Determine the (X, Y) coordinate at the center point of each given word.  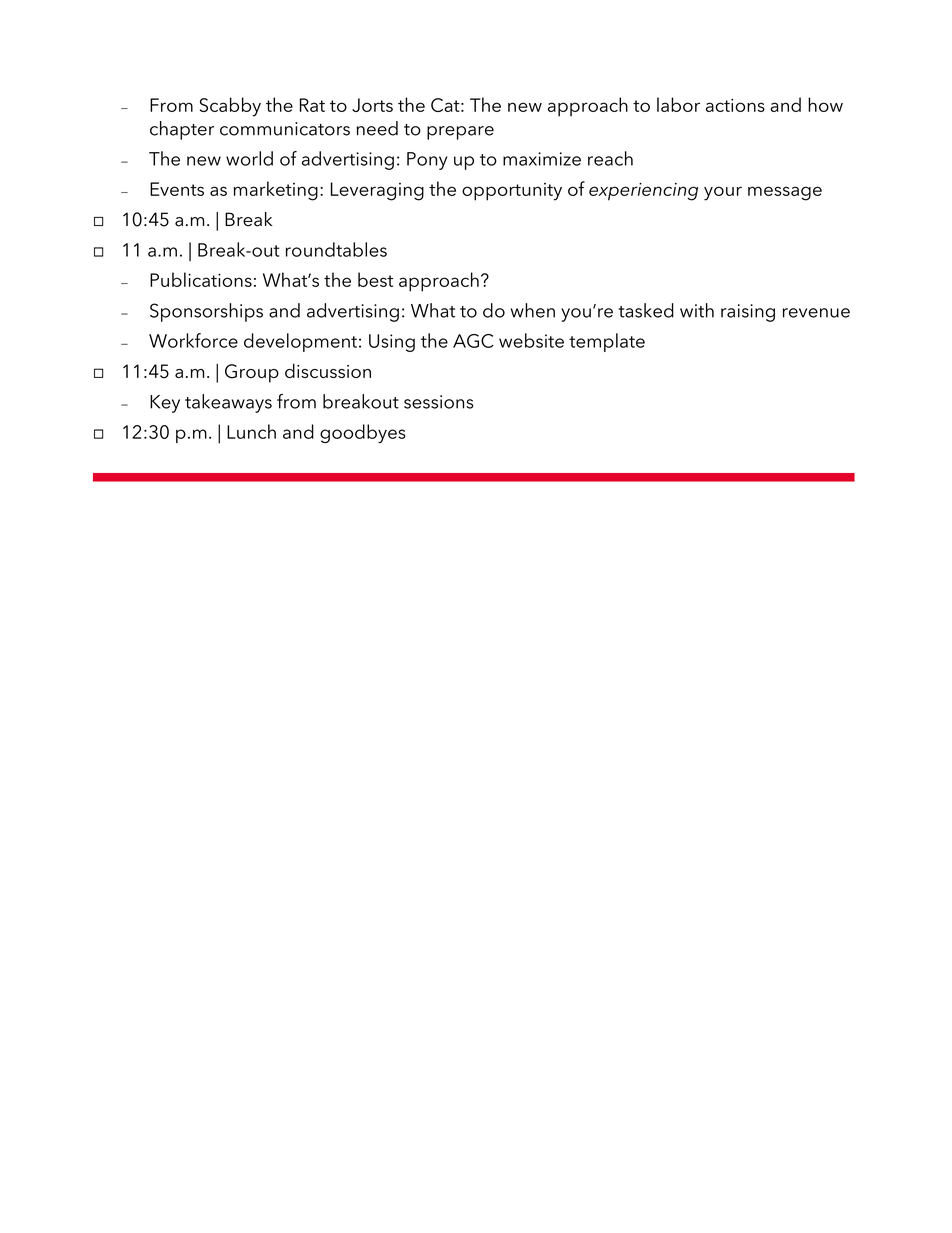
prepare (460, 133)
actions (735, 105)
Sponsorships (206, 312)
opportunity (512, 192)
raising (748, 313)
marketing (276, 191)
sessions (439, 402)
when (533, 310)
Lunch (251, 431)
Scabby (230, 107)
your (723, 193)
